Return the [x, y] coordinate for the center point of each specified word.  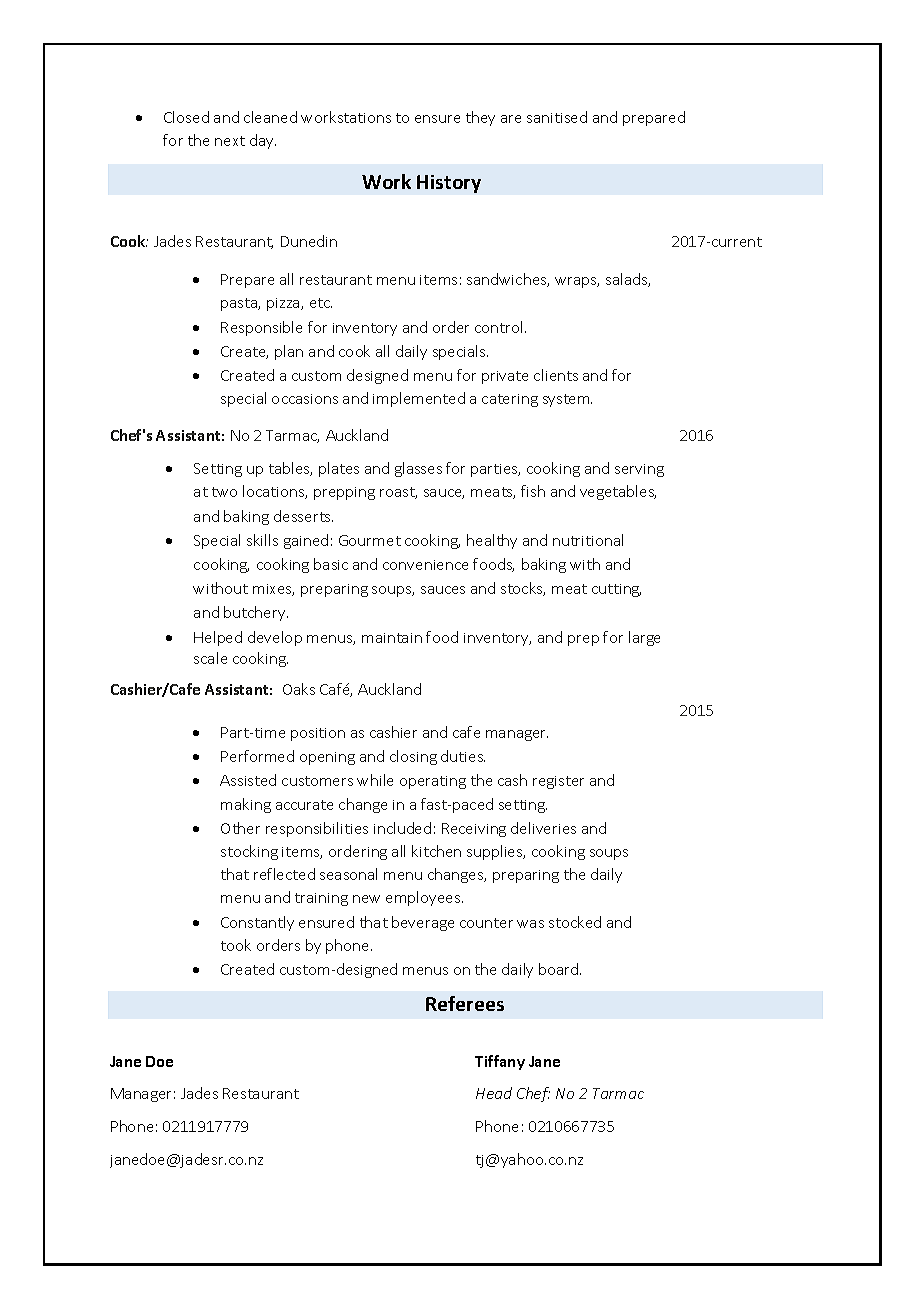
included [402, 828]
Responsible [261, 328]
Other [240, 828]
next [230, 141]
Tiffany [500, 1062]
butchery [256, 613]
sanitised [557, 117]
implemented [419, 399]
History [449, 184]
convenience [425, 565]
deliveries [543, 828]
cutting [616, 590]
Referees [465, 1003]
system [567, 400]
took [236, 945]
